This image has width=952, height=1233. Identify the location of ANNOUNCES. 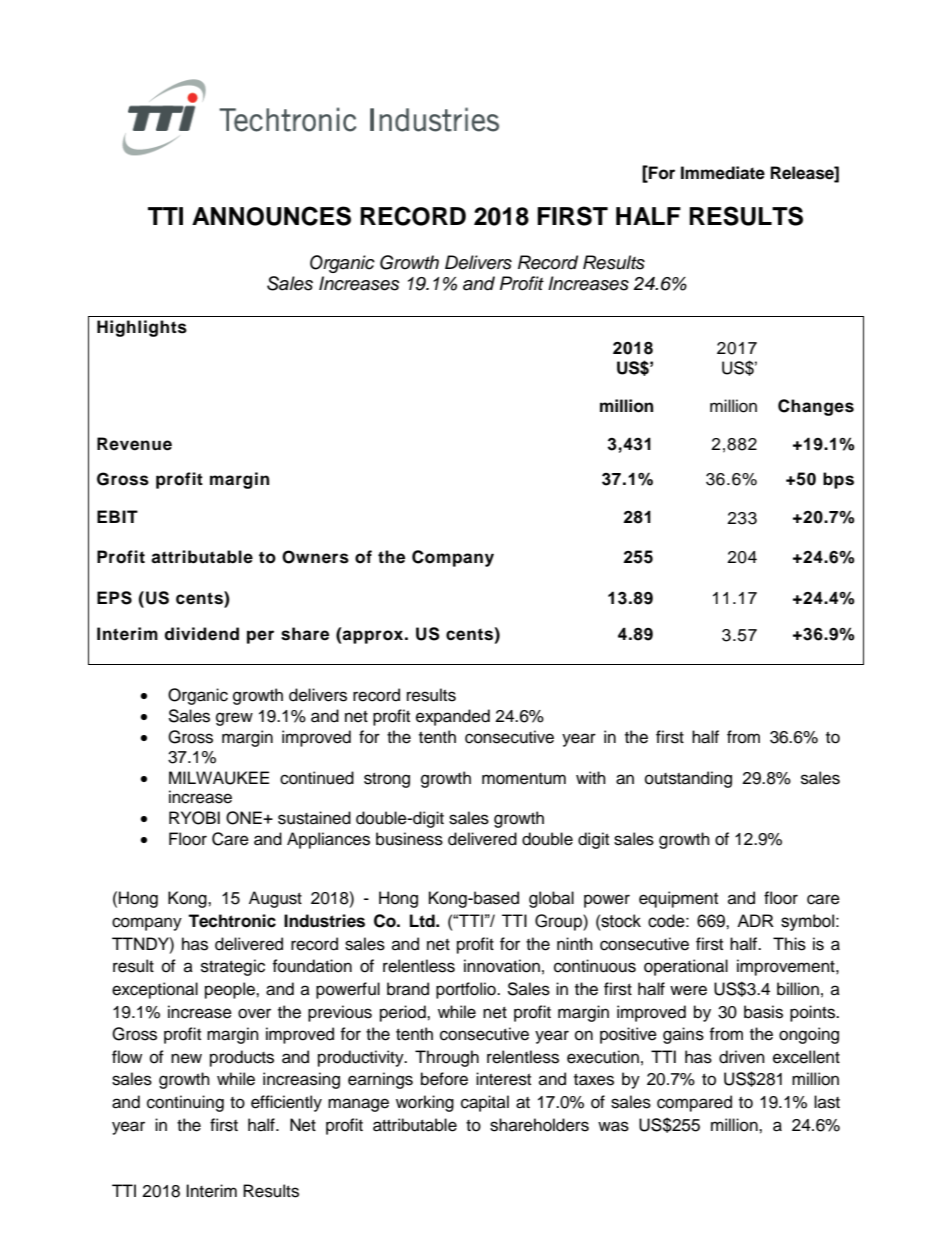
(271, 216).
